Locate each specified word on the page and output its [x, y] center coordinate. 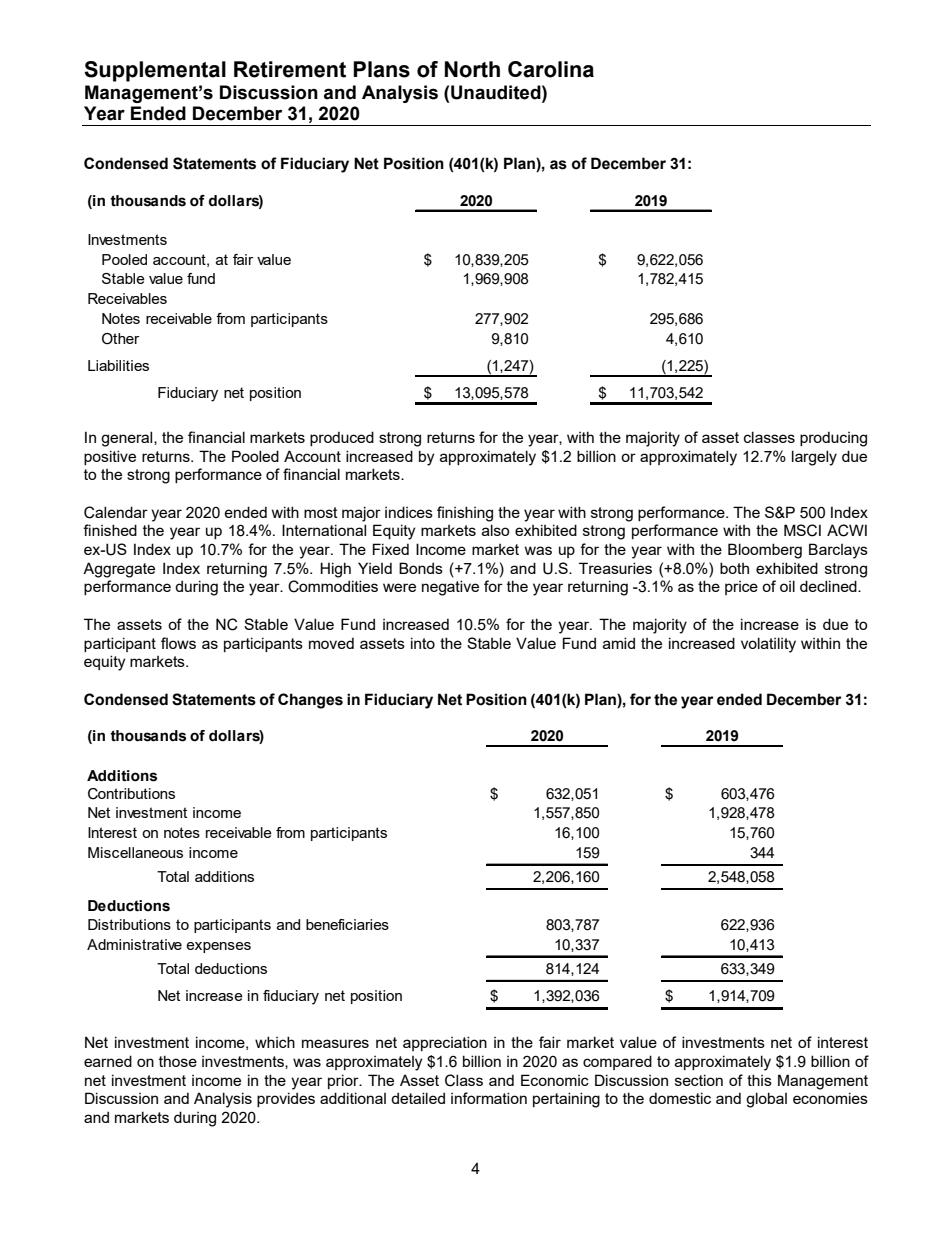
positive [110, 457]
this [759, 1080]
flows [178, 643]
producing [833, 439]
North [472, 69]
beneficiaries [347, 924]
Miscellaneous [135, 852]
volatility [768, 645]
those [178, 1061]
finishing [465, 514]
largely [814, 458]
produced [342, 438]
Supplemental [155, 71]
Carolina [551, 69]
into [423, 643]
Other [120, 339]
